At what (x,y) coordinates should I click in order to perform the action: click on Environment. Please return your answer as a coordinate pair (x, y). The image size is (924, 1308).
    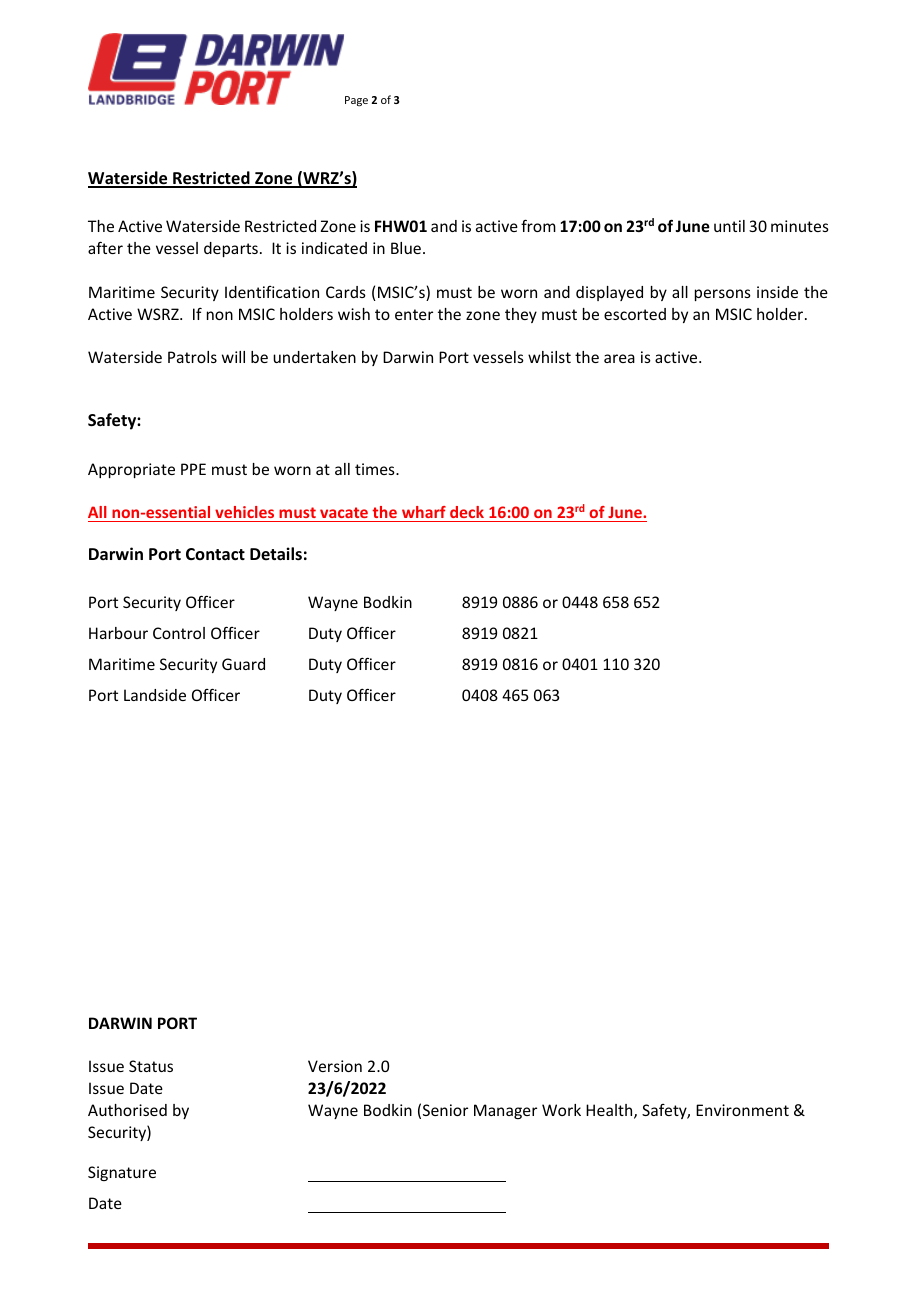
    Looking at the image, I should click on (742, 1110).
